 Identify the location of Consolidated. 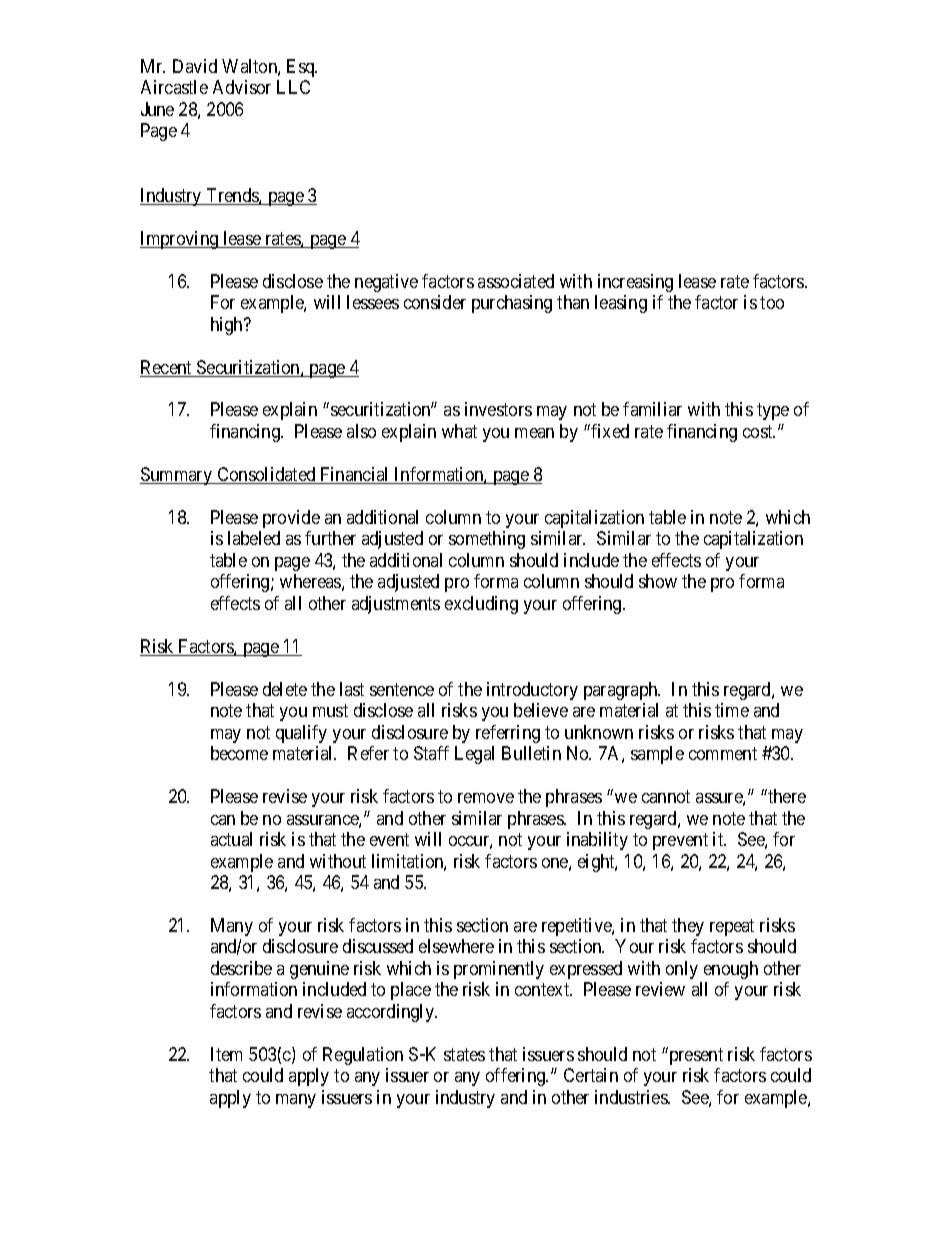
(266, 475).
